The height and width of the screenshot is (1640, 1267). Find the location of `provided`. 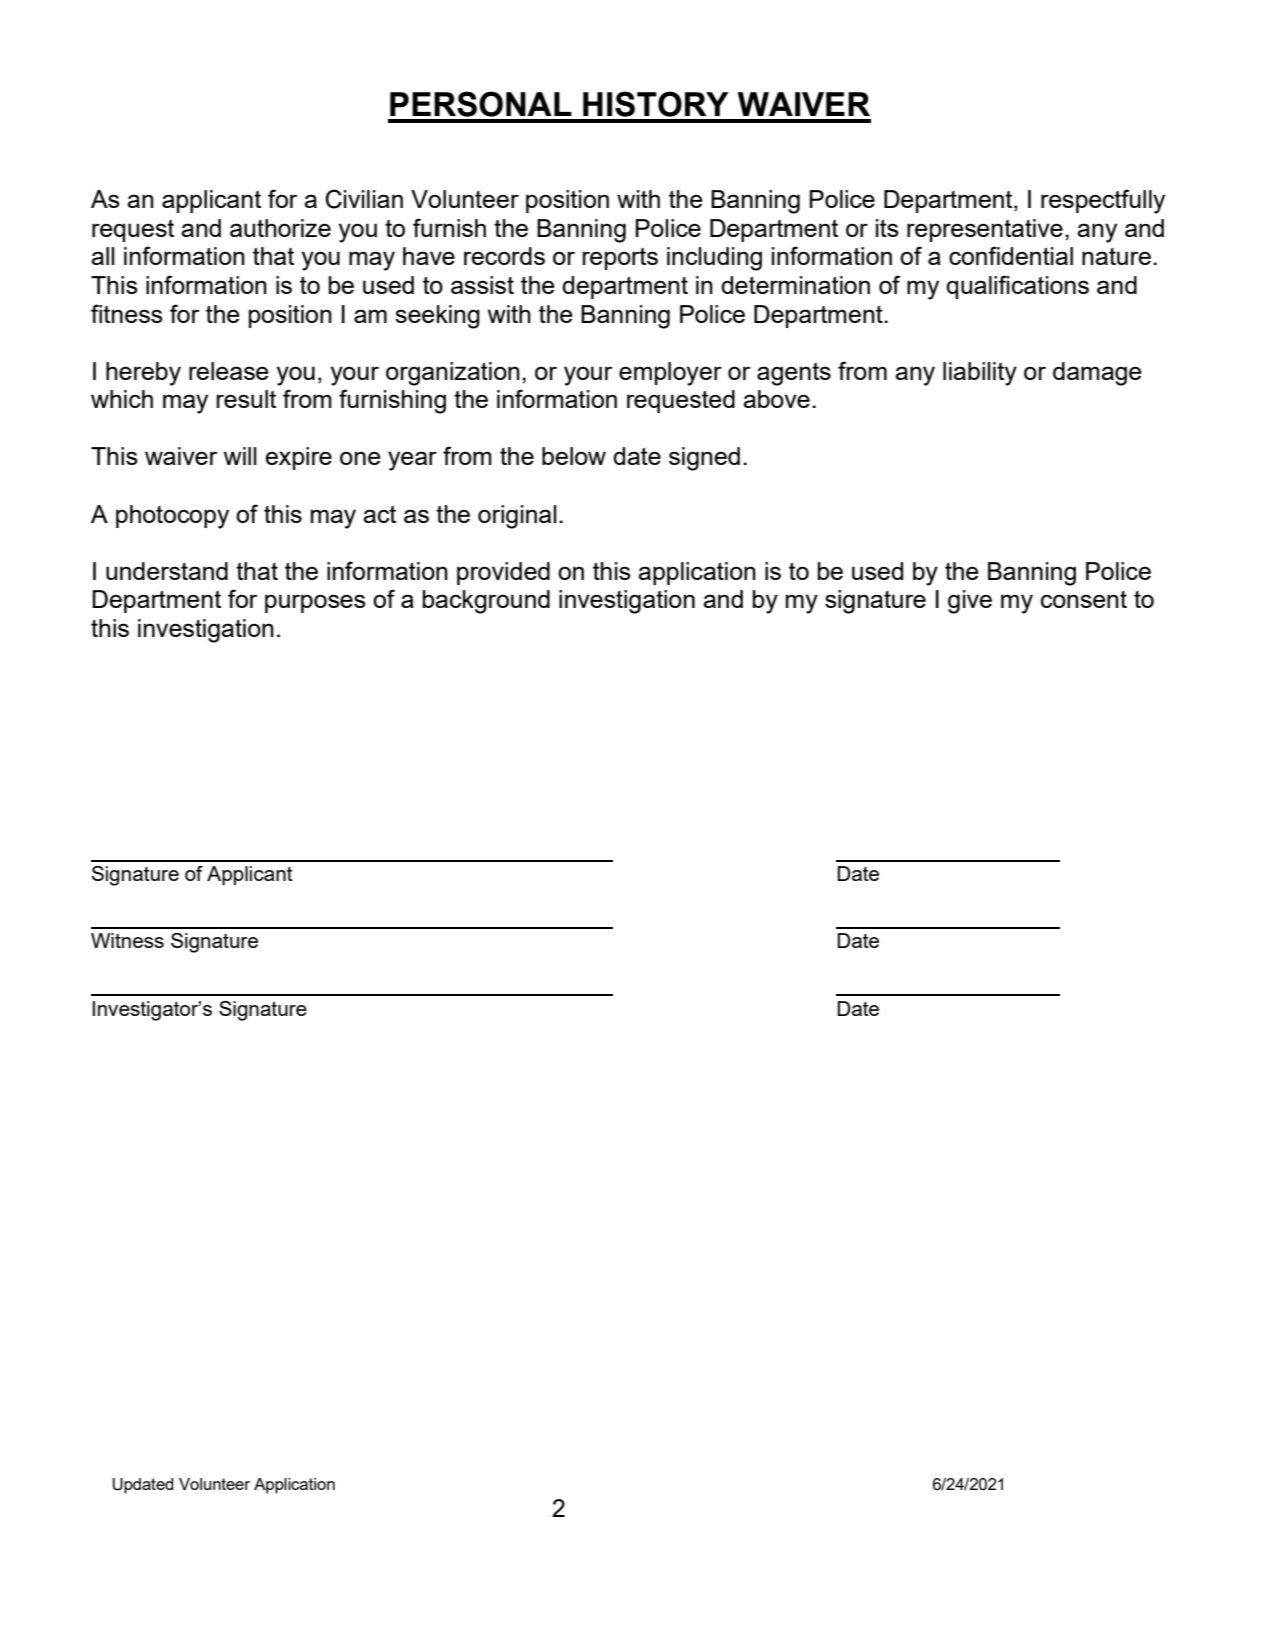

provided is located at coordinates (503, 573).
